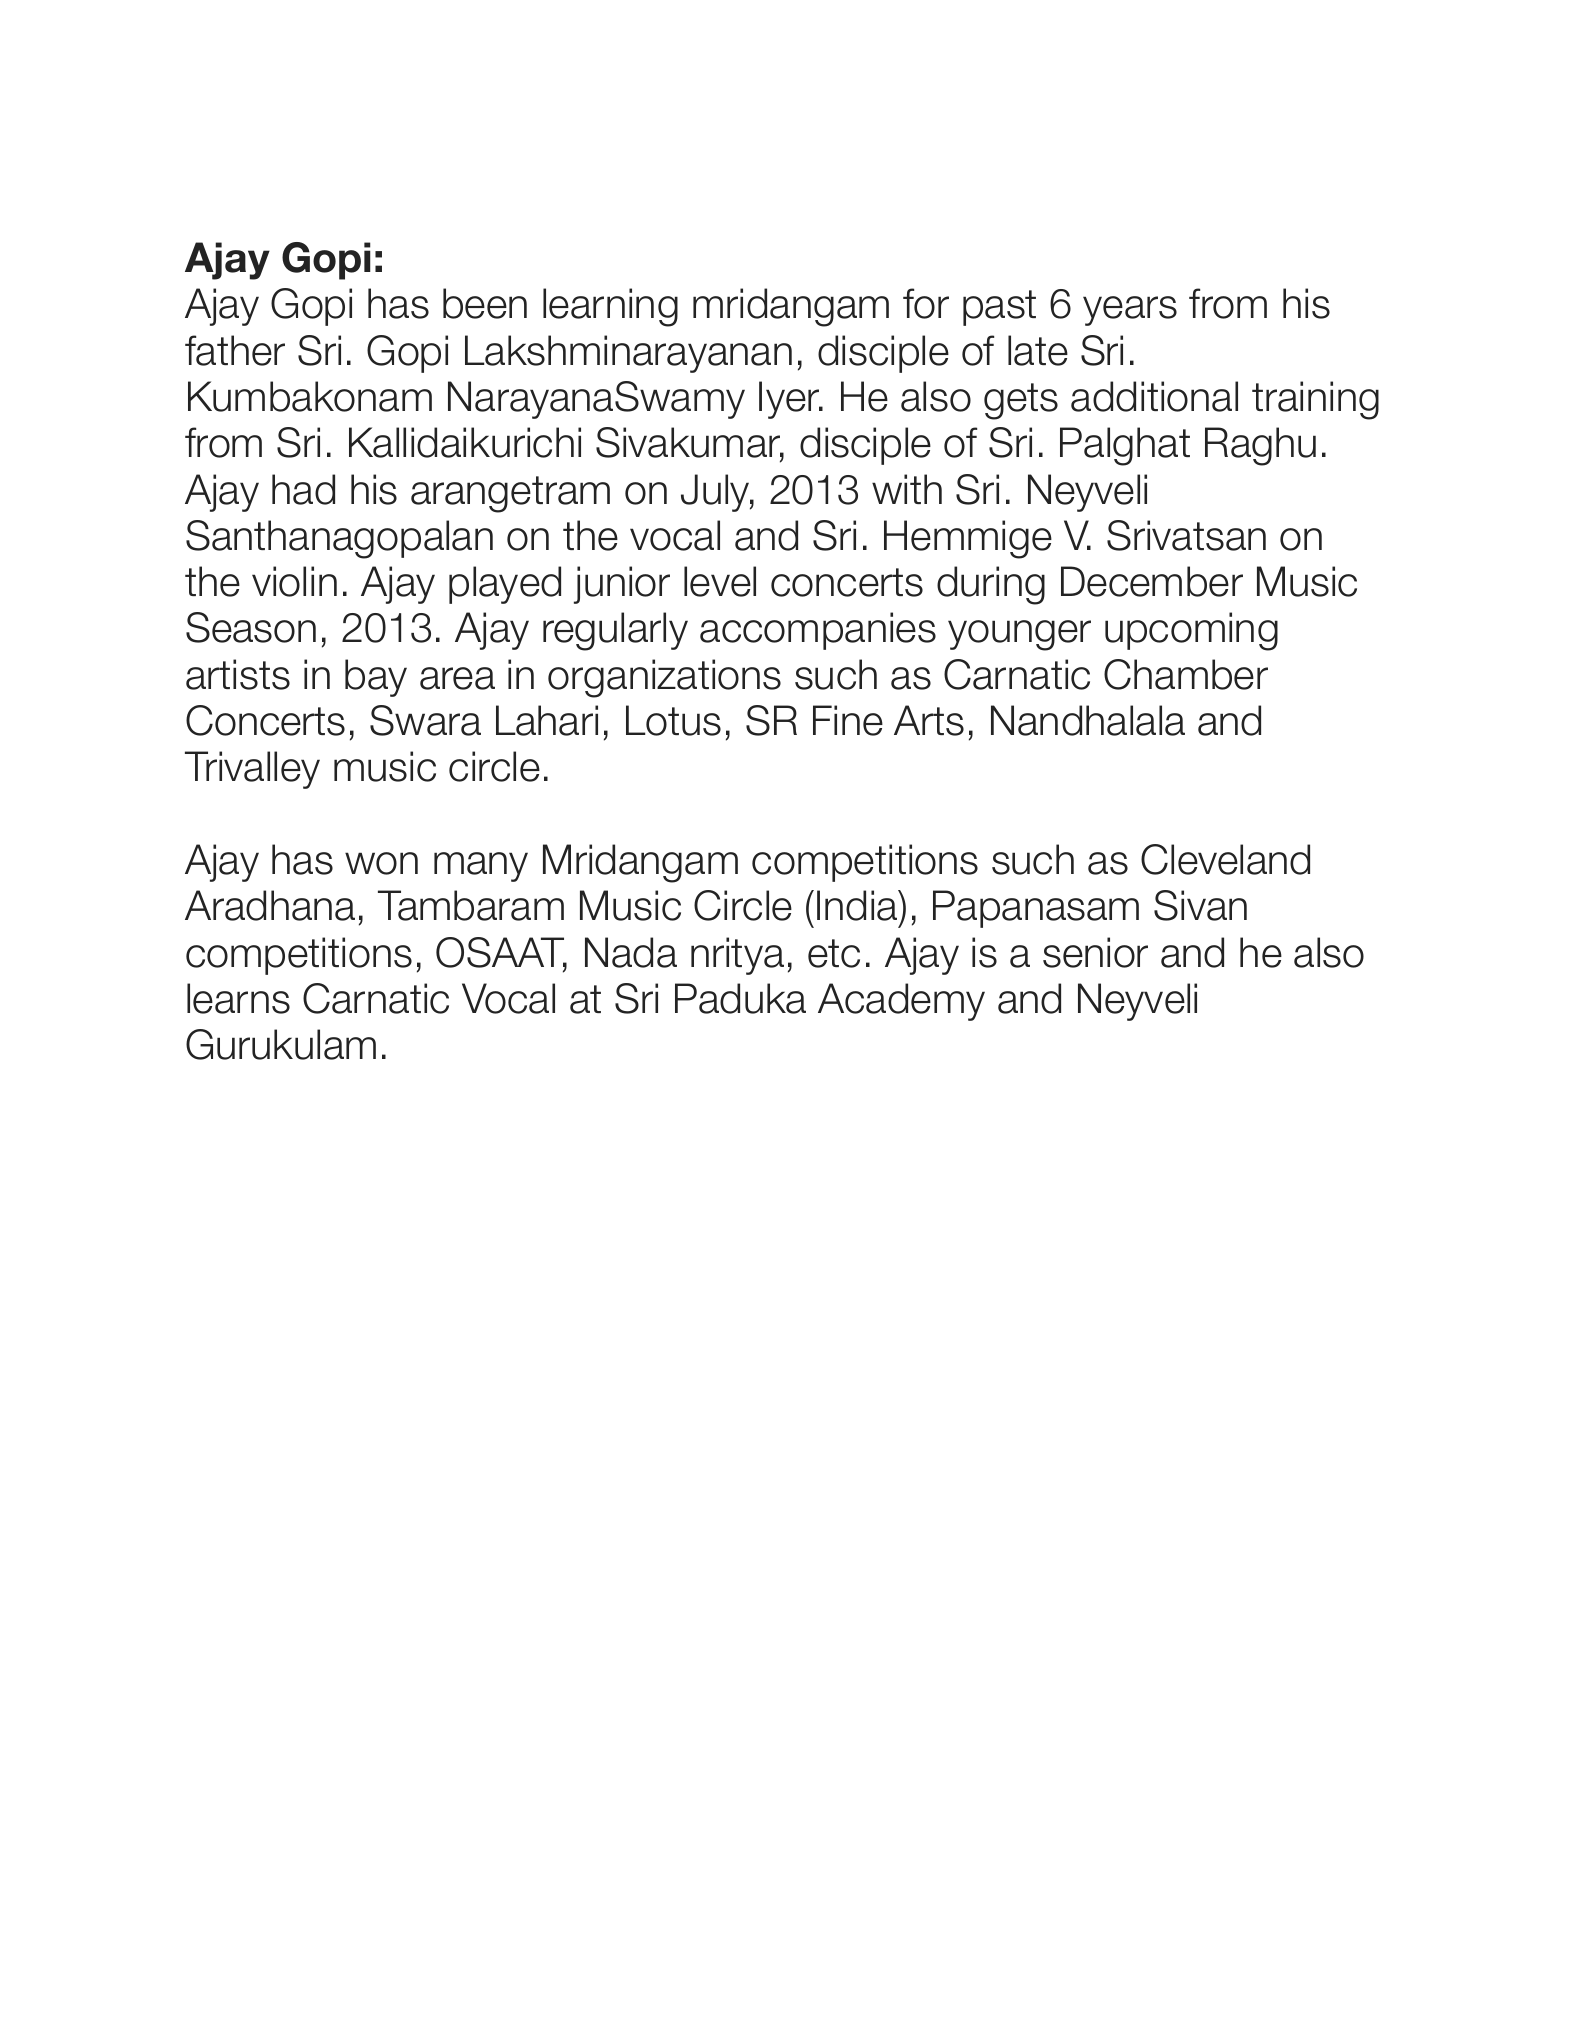 This page has width=1574, height=2037. I want to click on years, so click(1130, 311).
